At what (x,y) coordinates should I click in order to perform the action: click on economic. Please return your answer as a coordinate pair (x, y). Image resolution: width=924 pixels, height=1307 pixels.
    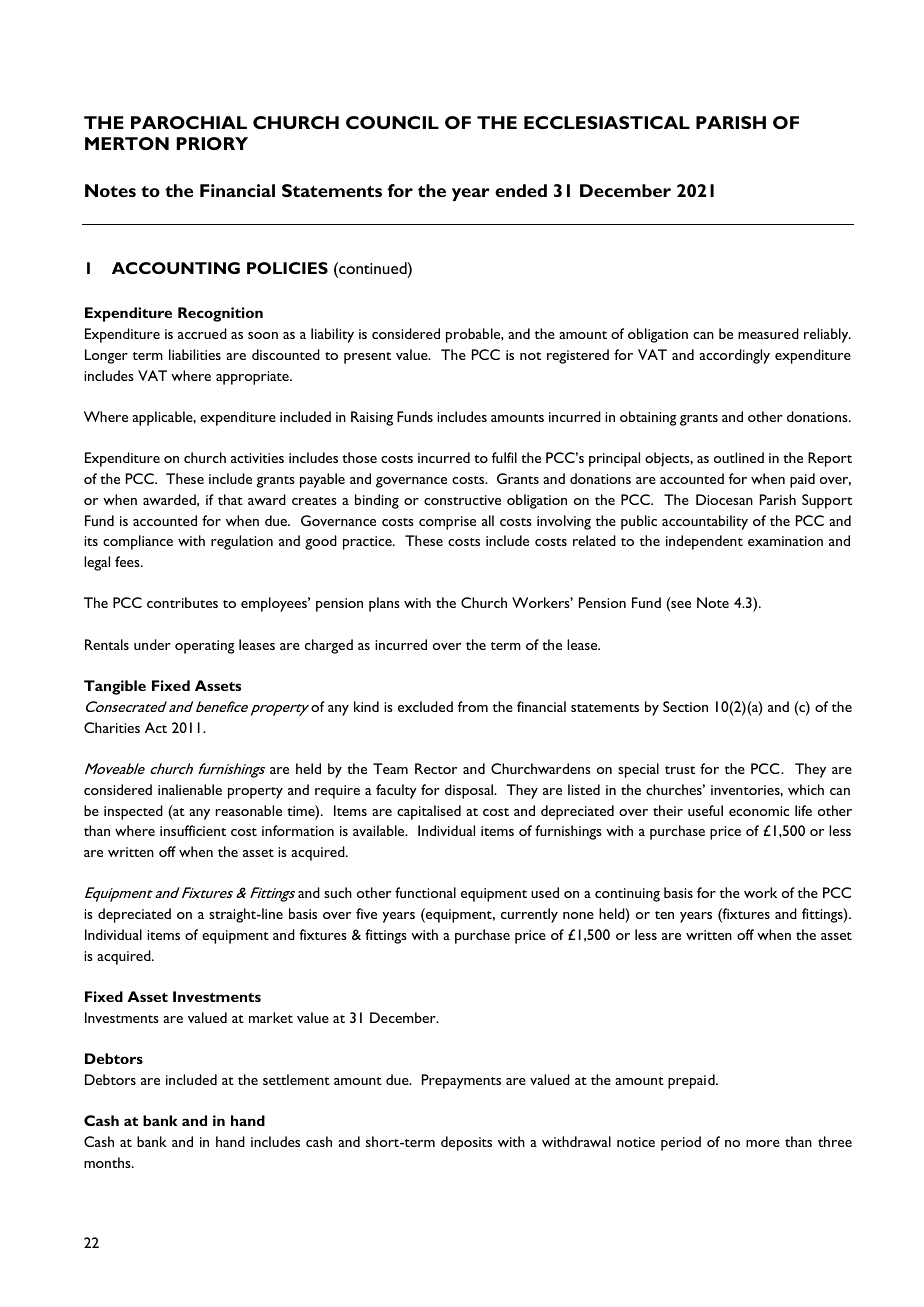
    Looking at the image, I should click on (759, 811).
